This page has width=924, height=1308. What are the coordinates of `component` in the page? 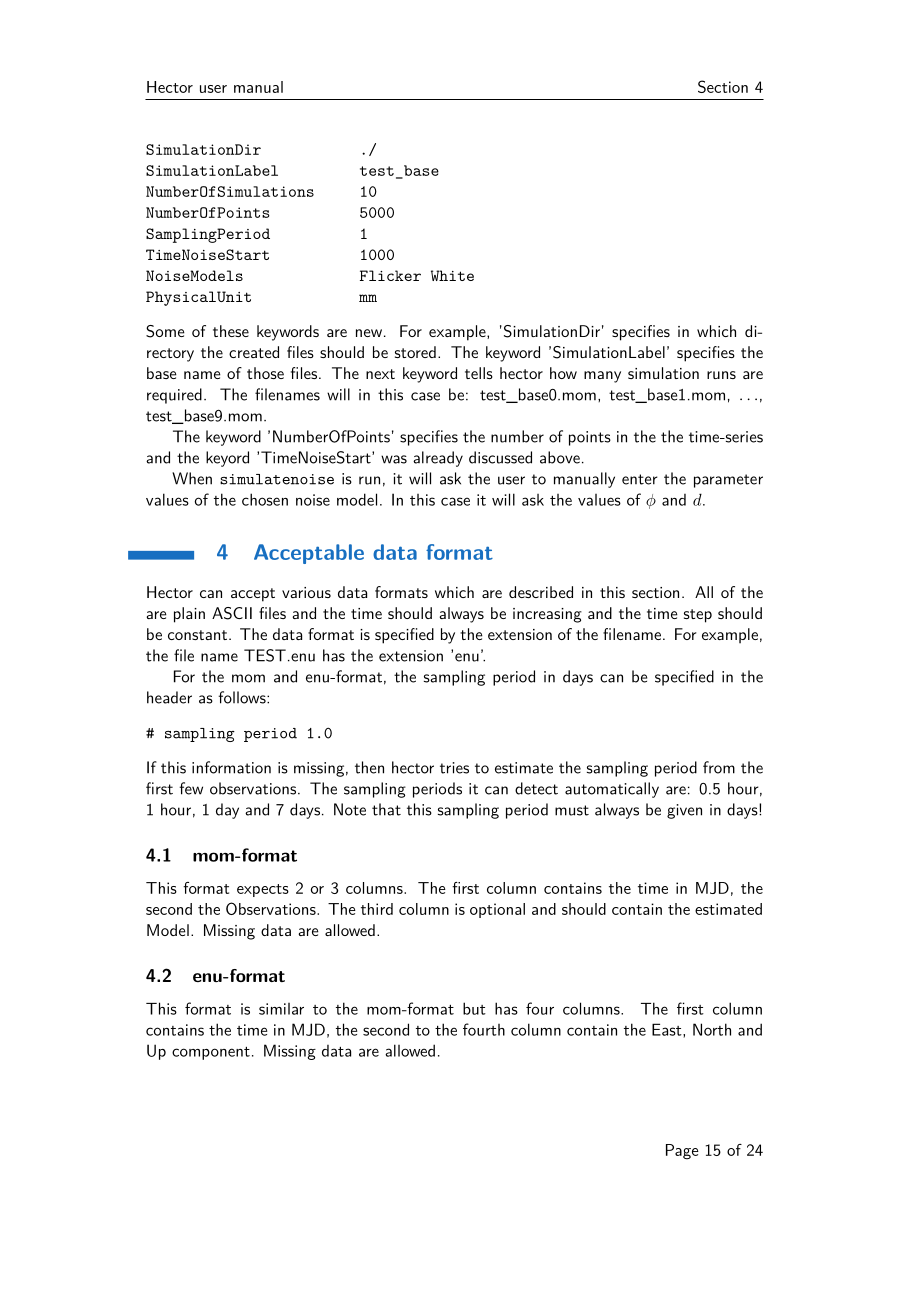 It's located at (211, 1053).
